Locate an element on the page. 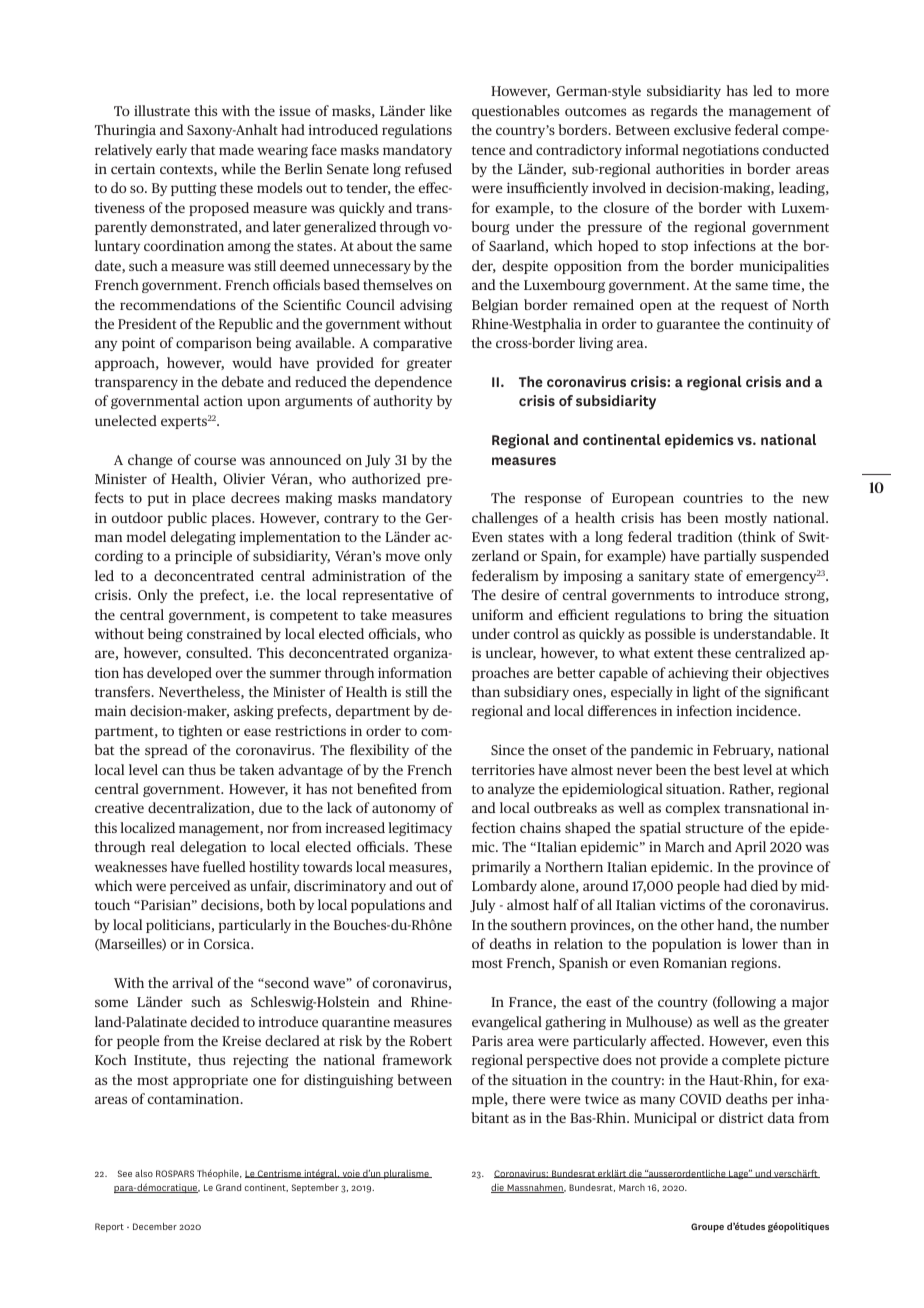 This image has width=924, height=1308. exclusive is located at coordinates (702, 129).
